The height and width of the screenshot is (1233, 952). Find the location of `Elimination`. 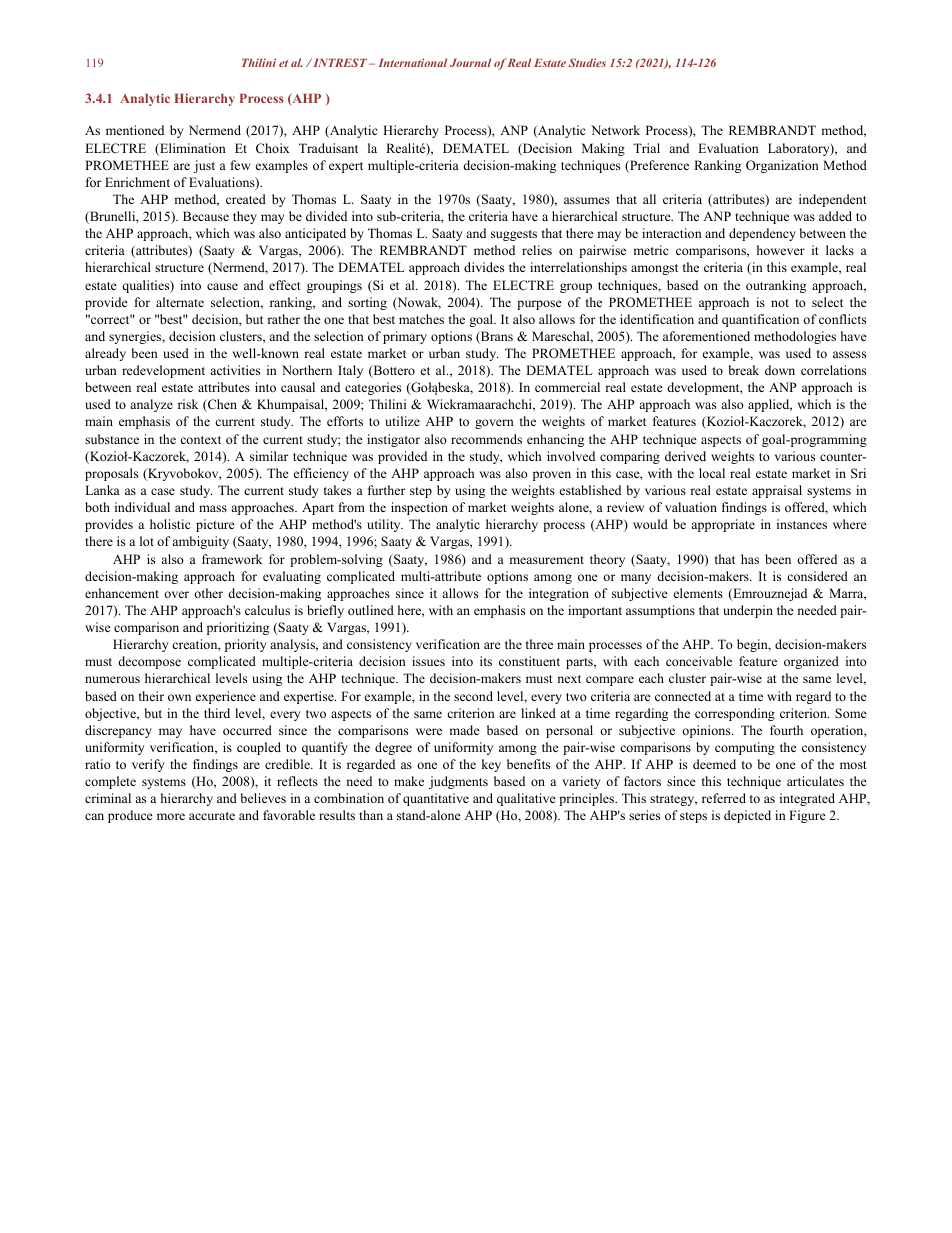

Elimination is located at coordinates (192, 149).
